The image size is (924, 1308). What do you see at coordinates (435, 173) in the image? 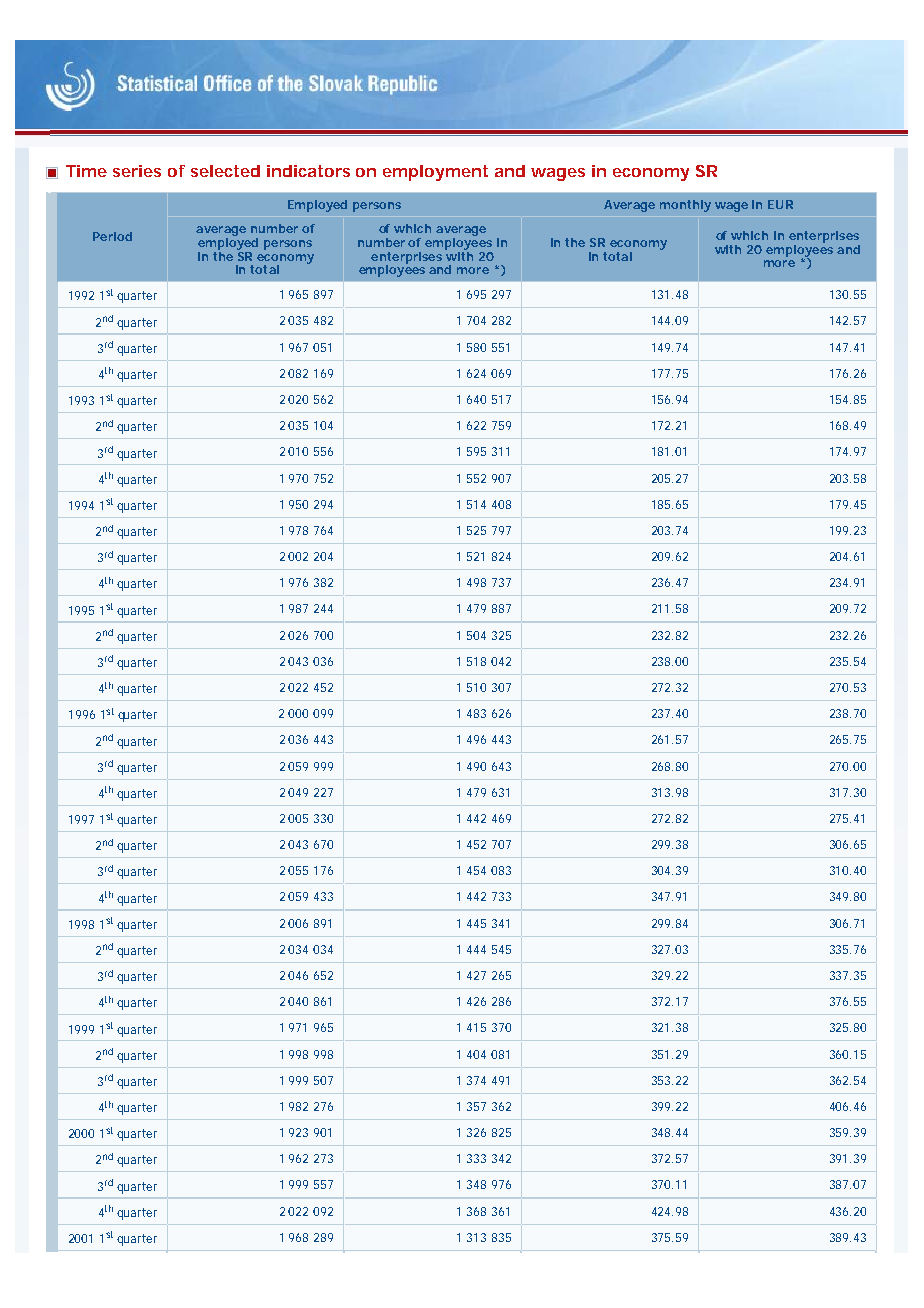
I see `employment` at bounding box center [435, 173].
